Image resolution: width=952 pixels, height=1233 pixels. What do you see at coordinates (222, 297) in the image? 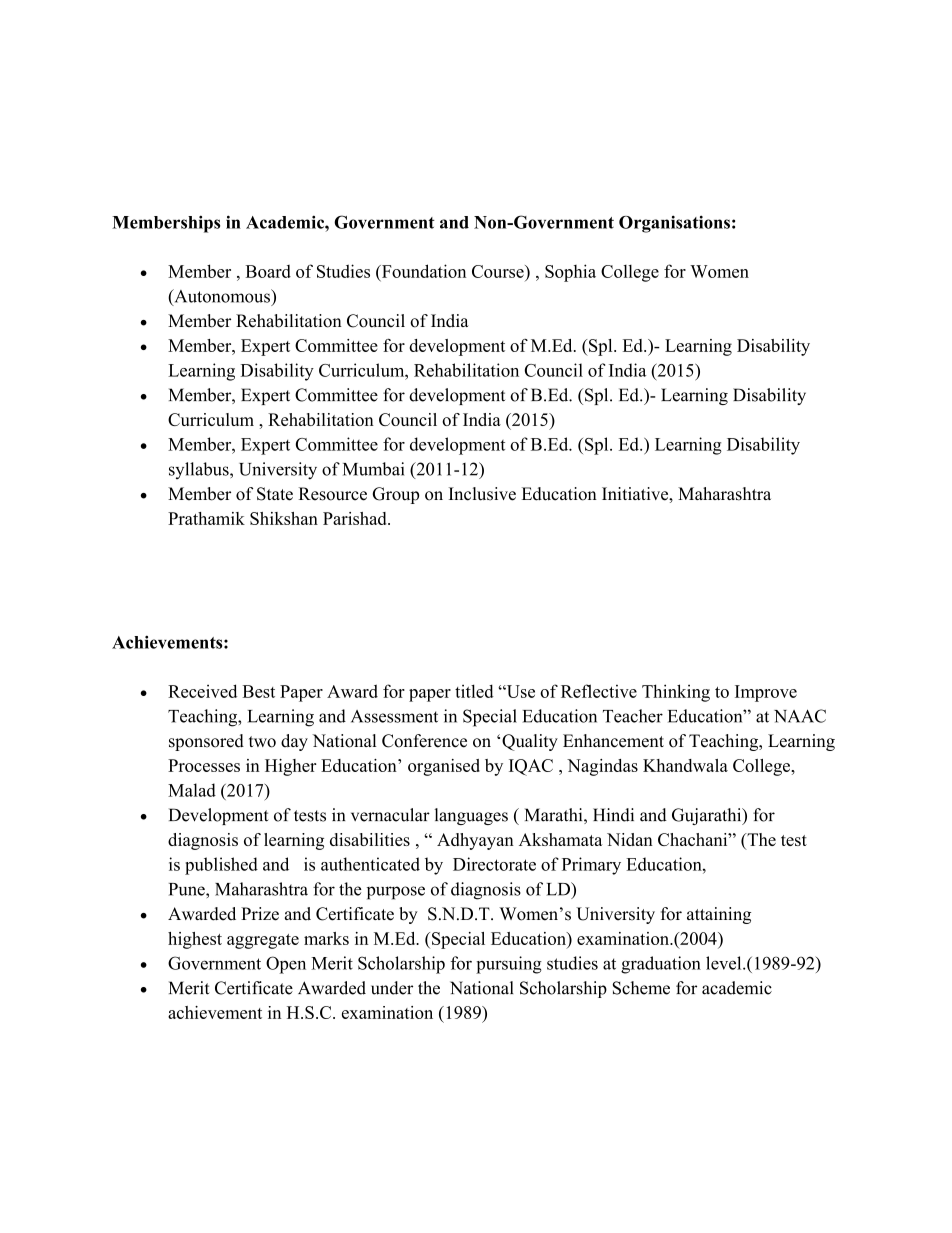
I see `Autonomous` at bounding box center [222, 297].
